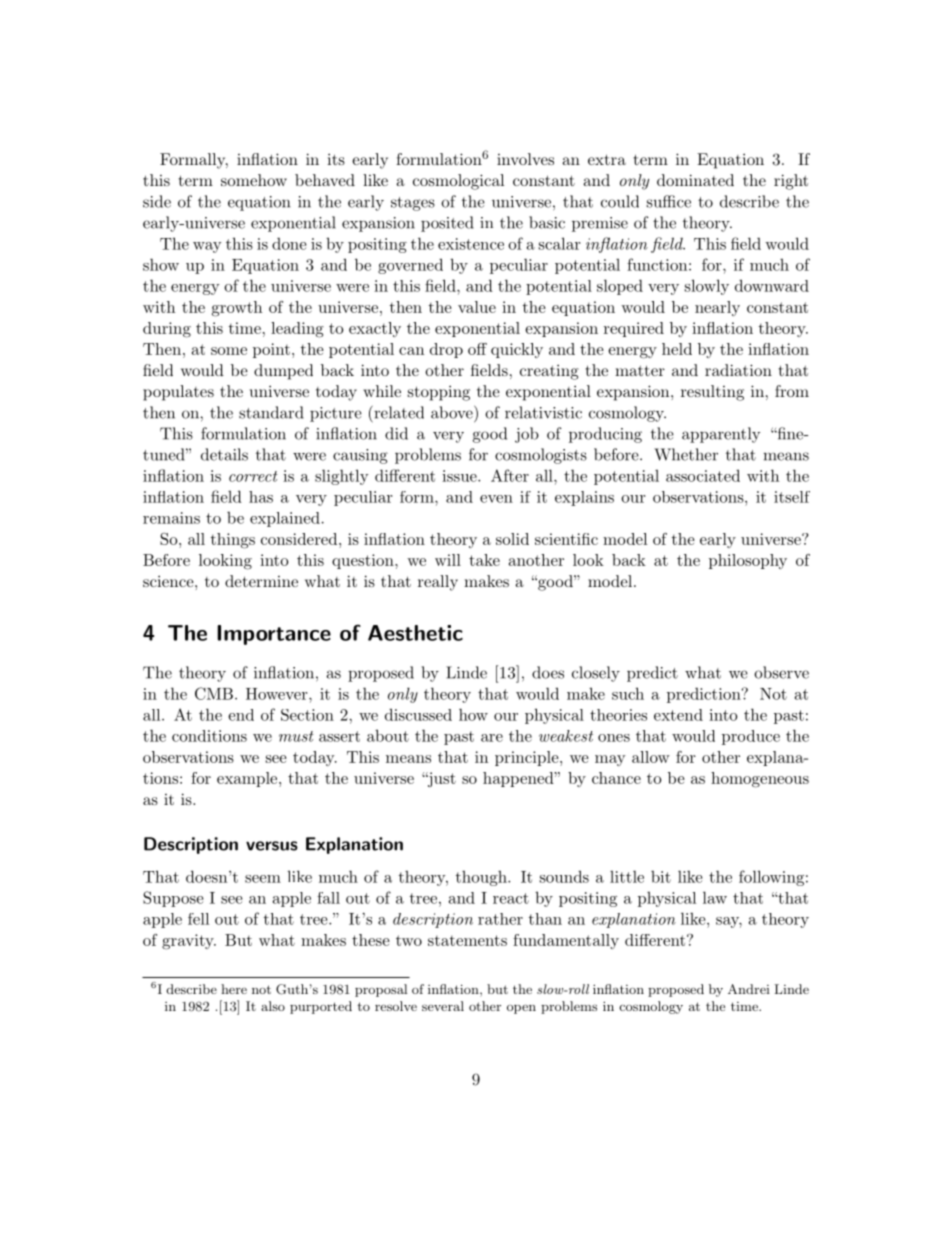  Describe the element at coordinates (721, 435) in the document. I see `apparently` at that location.
